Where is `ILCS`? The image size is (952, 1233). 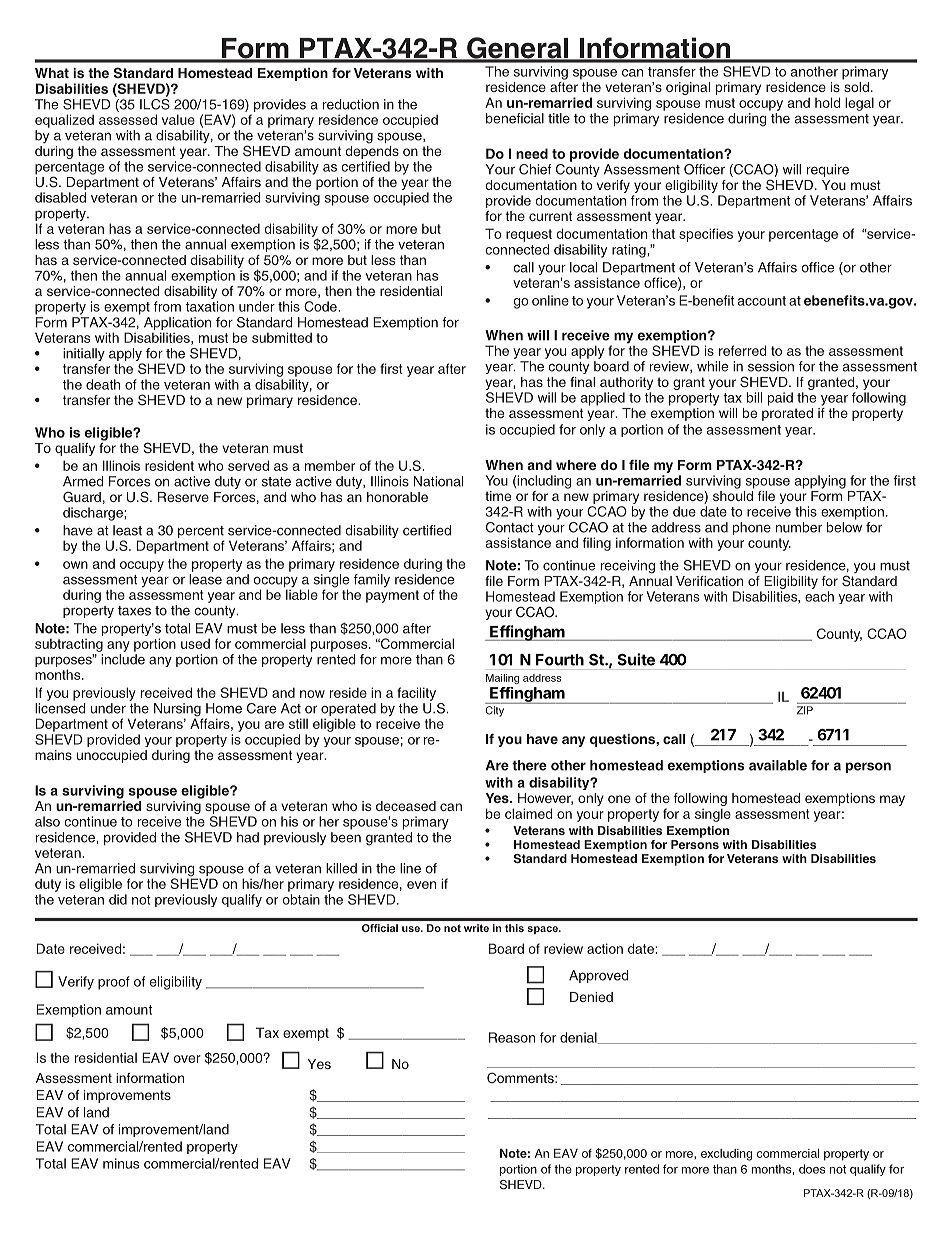
ILCS is located at coordinates (155, 103).
